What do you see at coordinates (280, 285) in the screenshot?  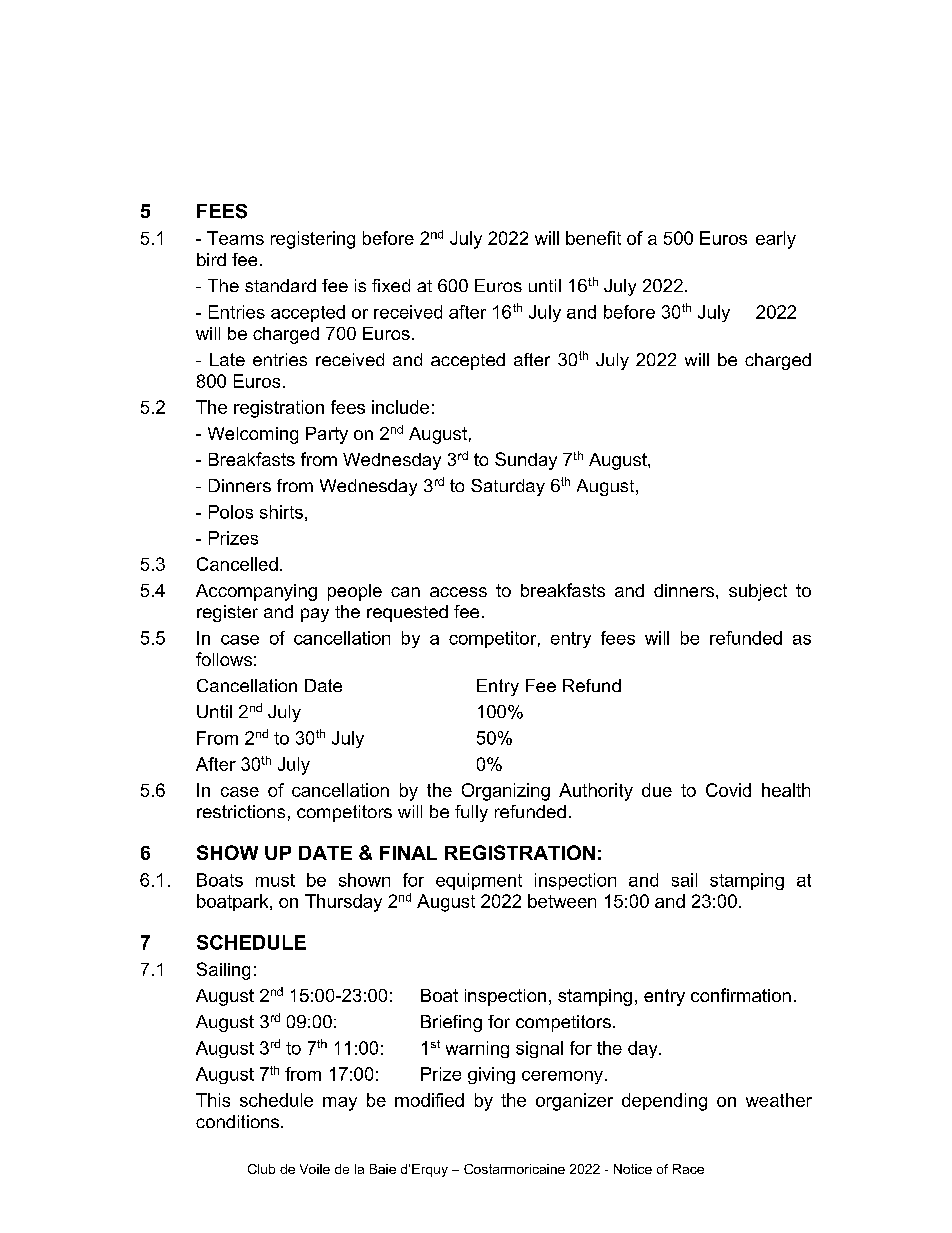 I see `standard` at bounding box center [280, 285].
